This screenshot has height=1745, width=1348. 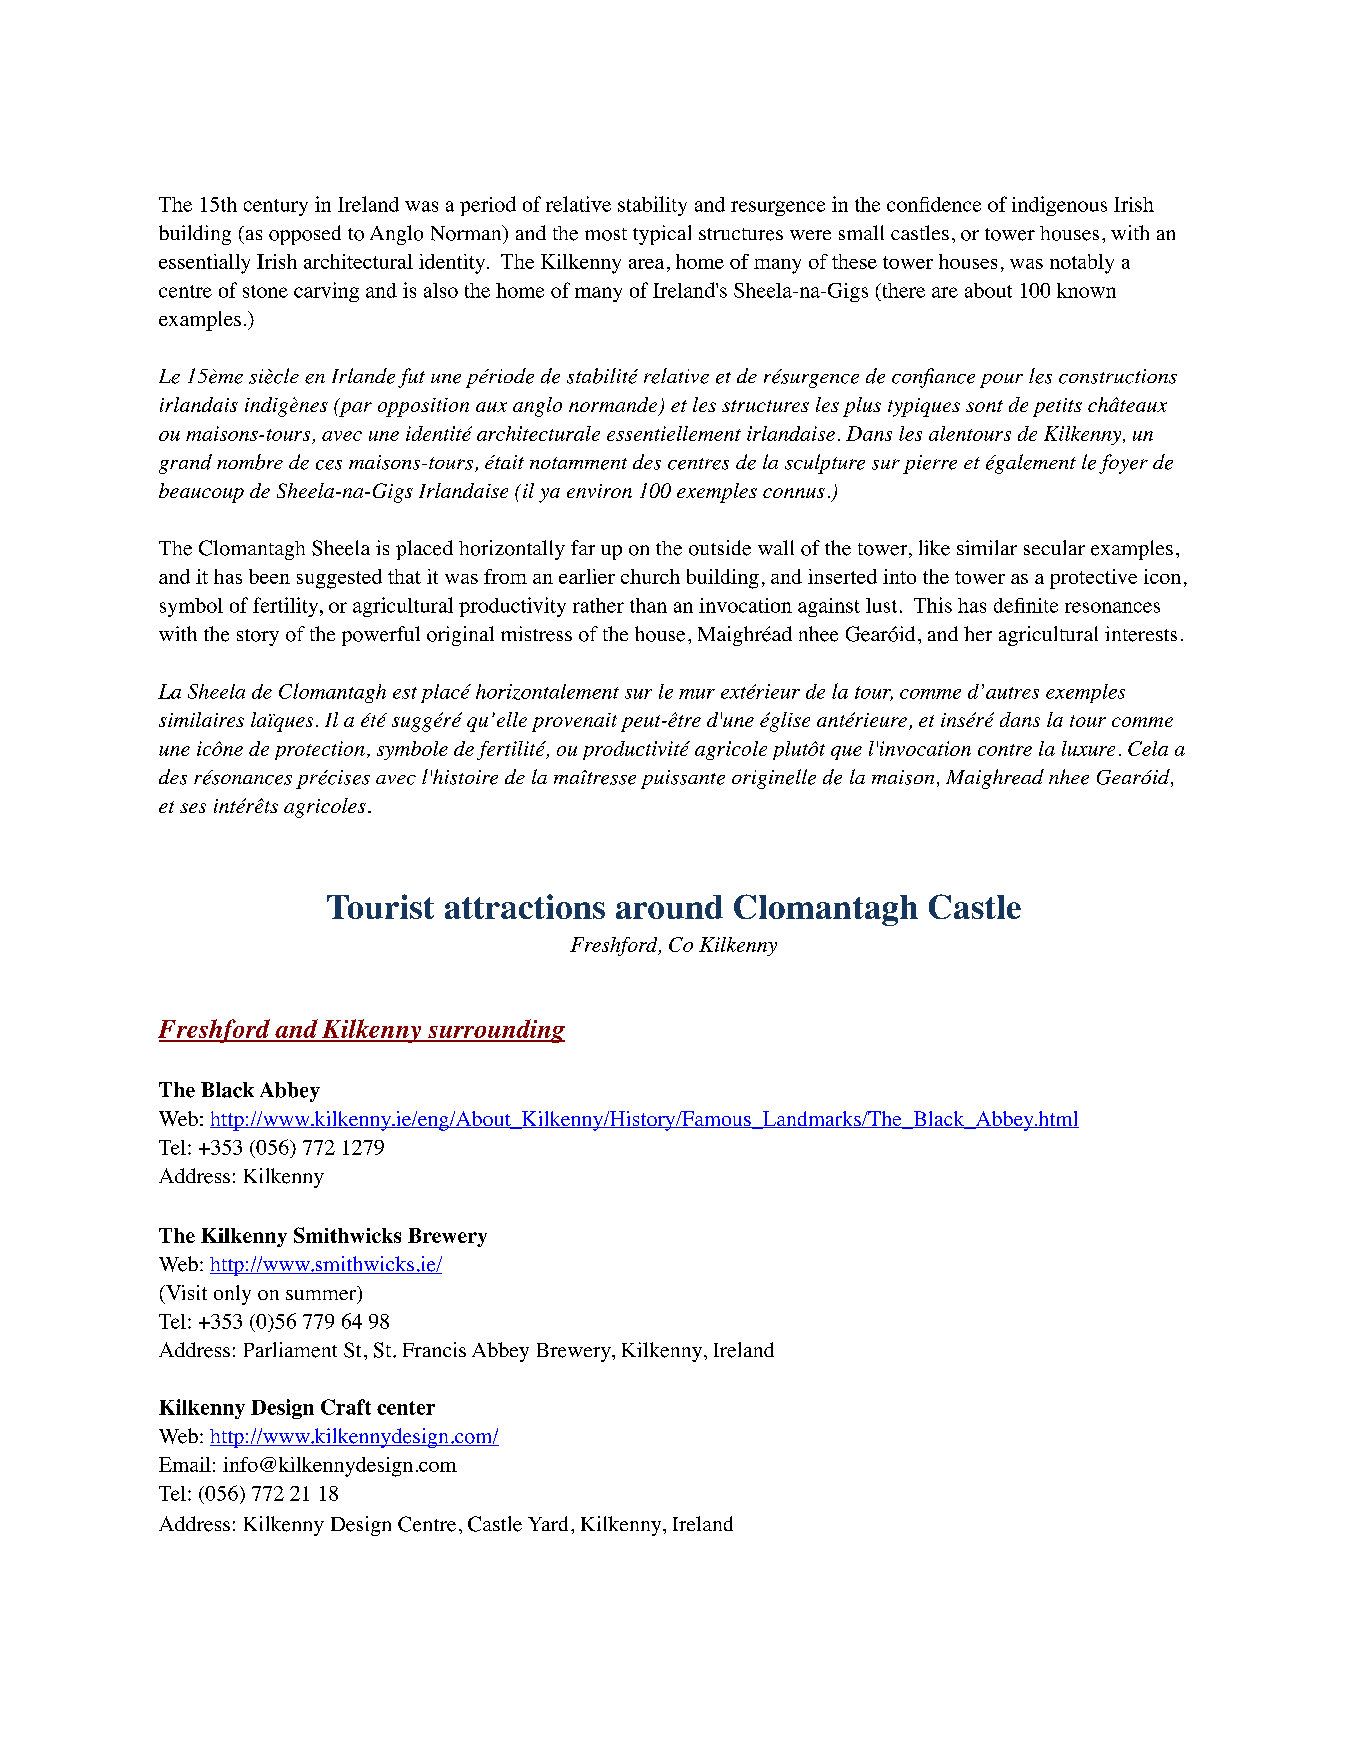 I want to click on summer, so click(x=322, y=1296).
